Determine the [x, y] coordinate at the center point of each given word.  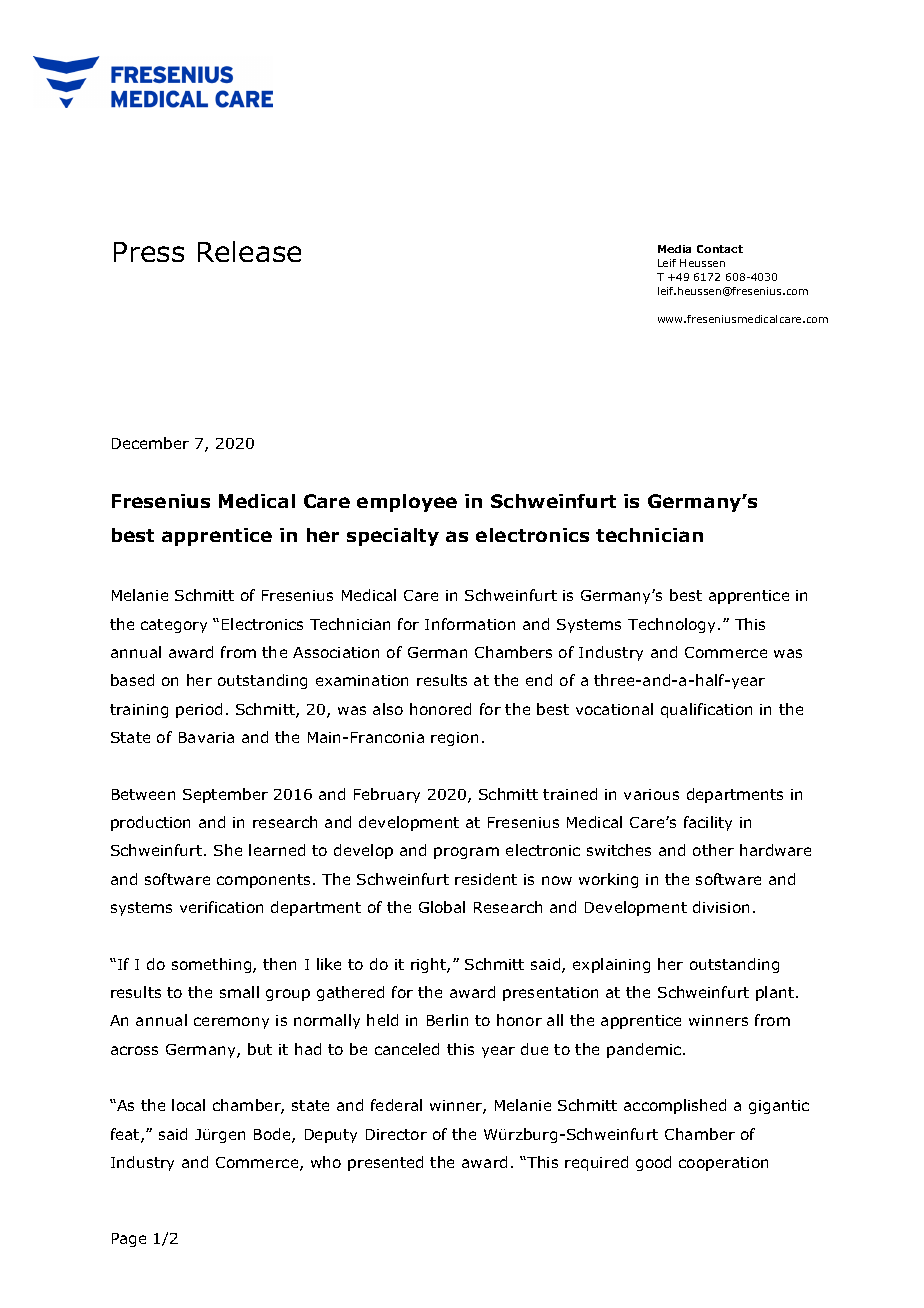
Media [674, 249]
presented [385, 1163]
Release [249, 251]
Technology [673, 625]
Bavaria [206, 737]
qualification [706, 710]
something [213, 965]
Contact [720, 249]
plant [776, 993]
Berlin [447, 1020]
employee [407, 503]
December [150, 443]
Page [129, 1240]
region [454, 739]
